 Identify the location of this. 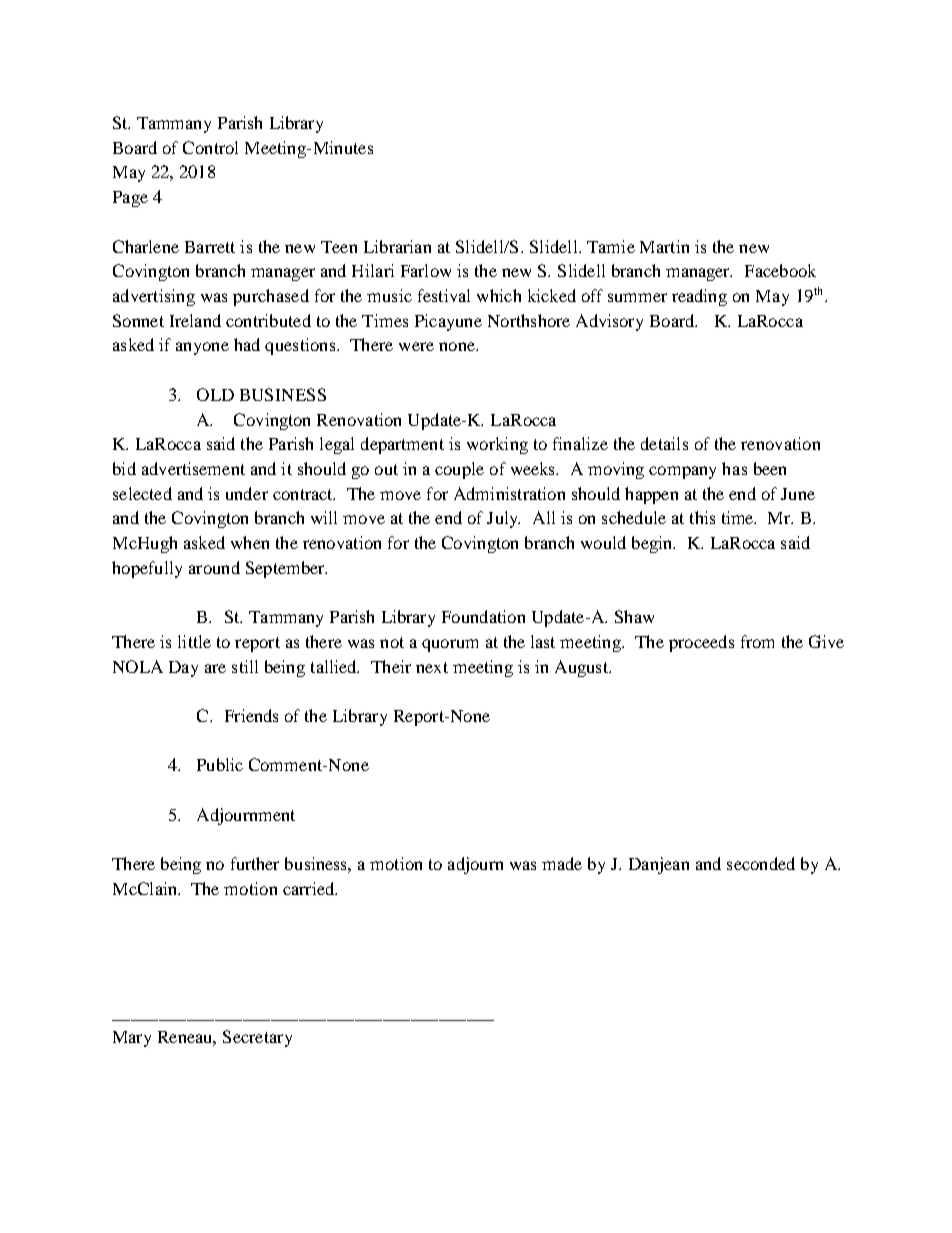
(702, 517).
